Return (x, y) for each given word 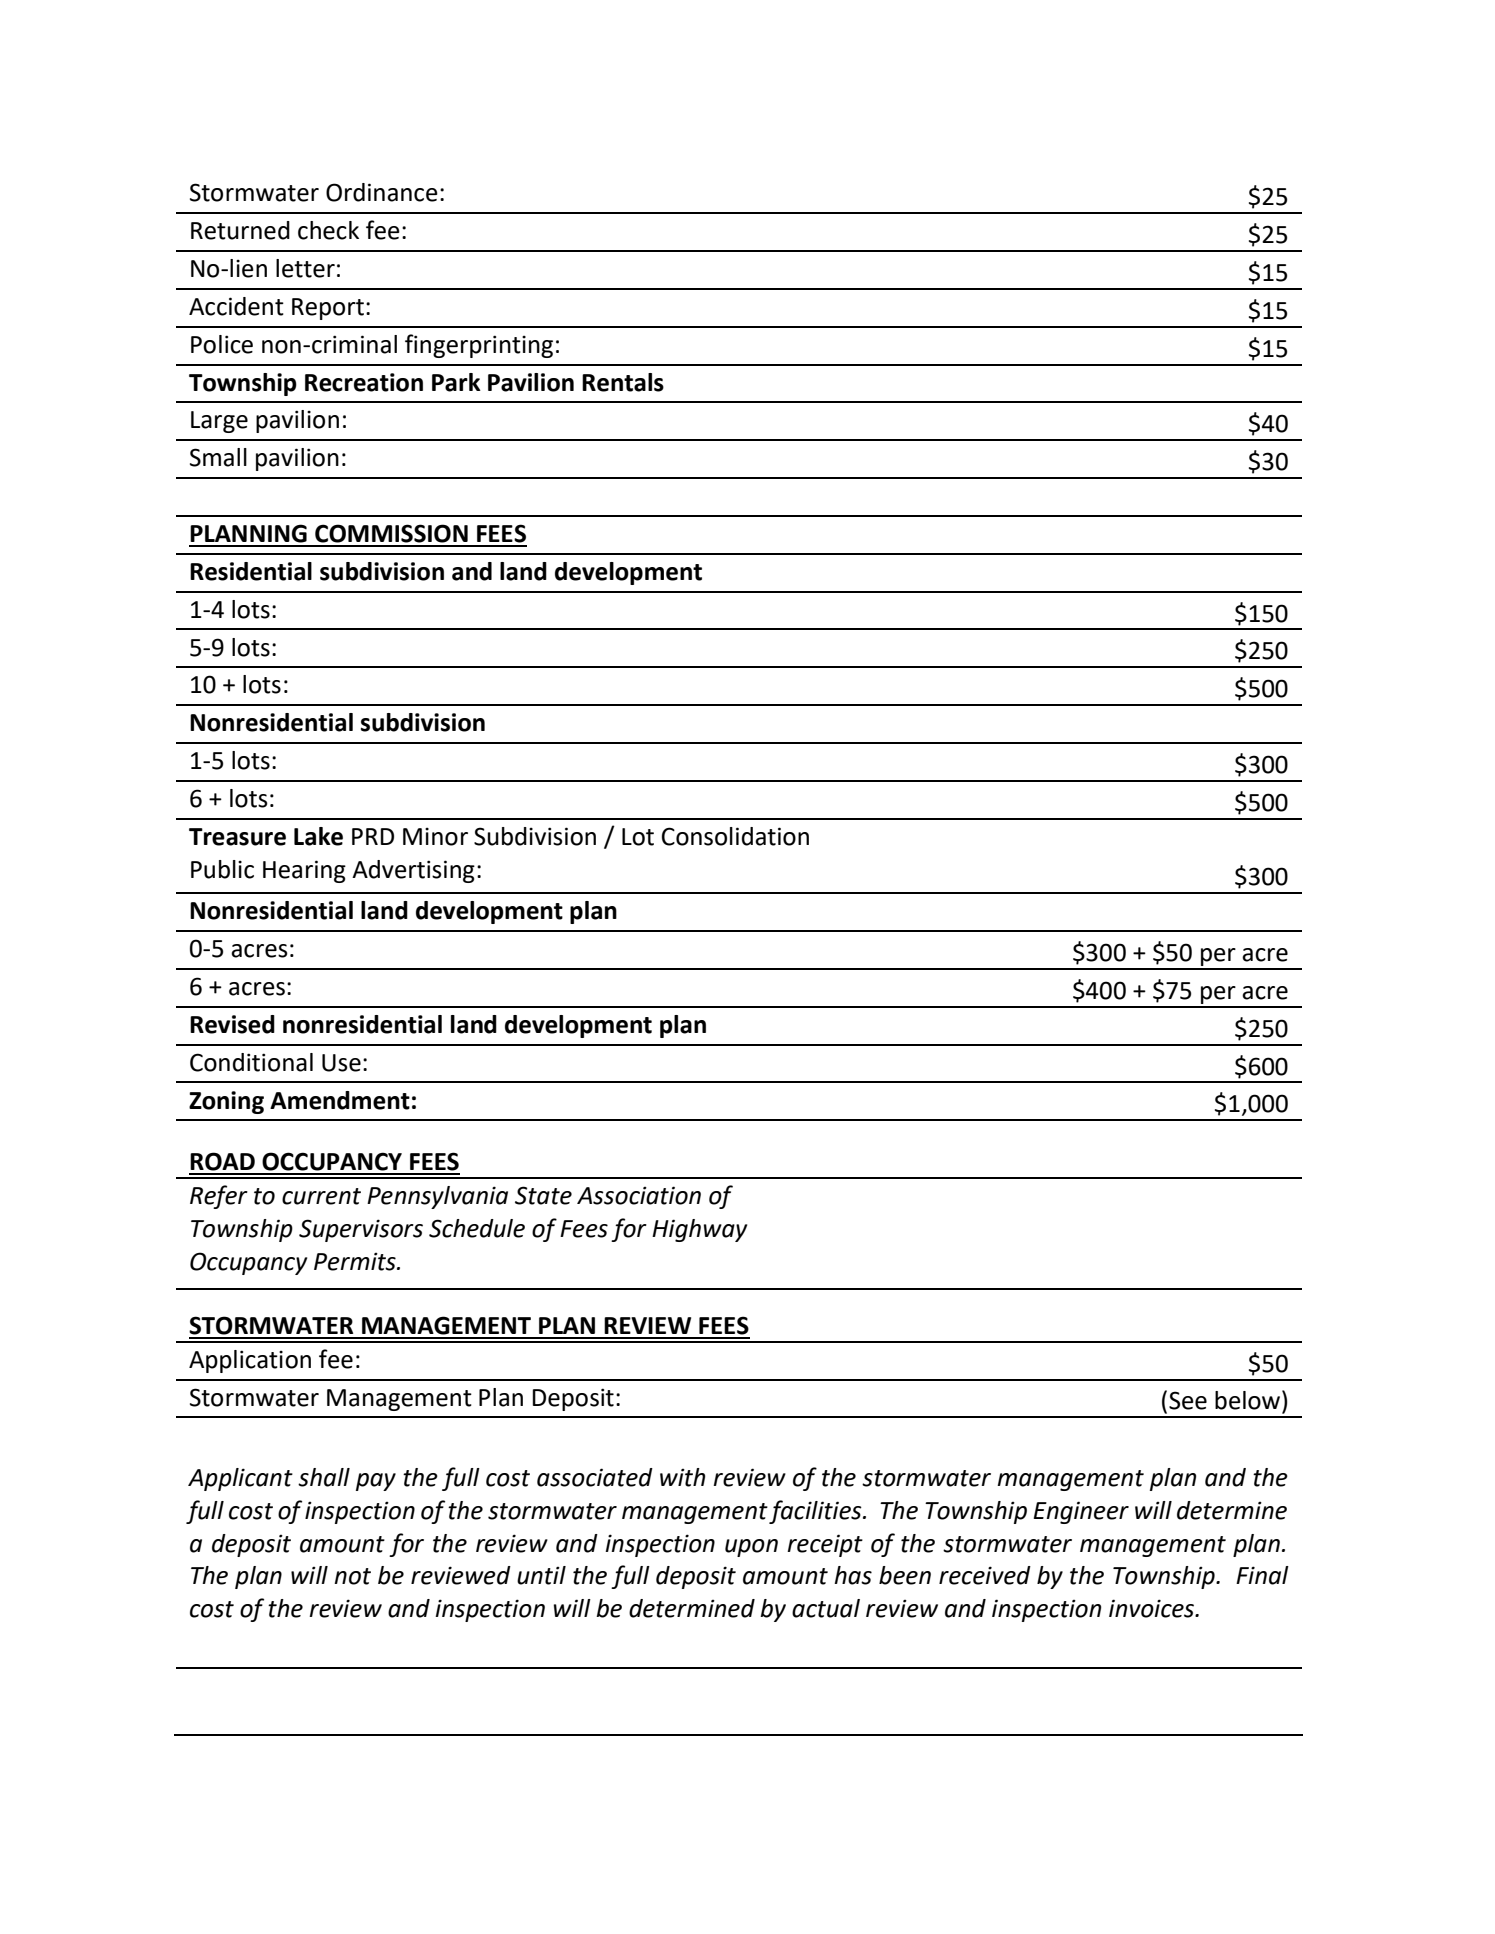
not (352, 1576)
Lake (318, 836)
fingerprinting (479, 346)
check (328, 230)
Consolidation (735, 836)
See (1188, 1400)
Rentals (623, 382)
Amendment (340, 1100)
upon (751, 1548)
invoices (1153, 1608)
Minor (435, 836)
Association (639, 1195)
